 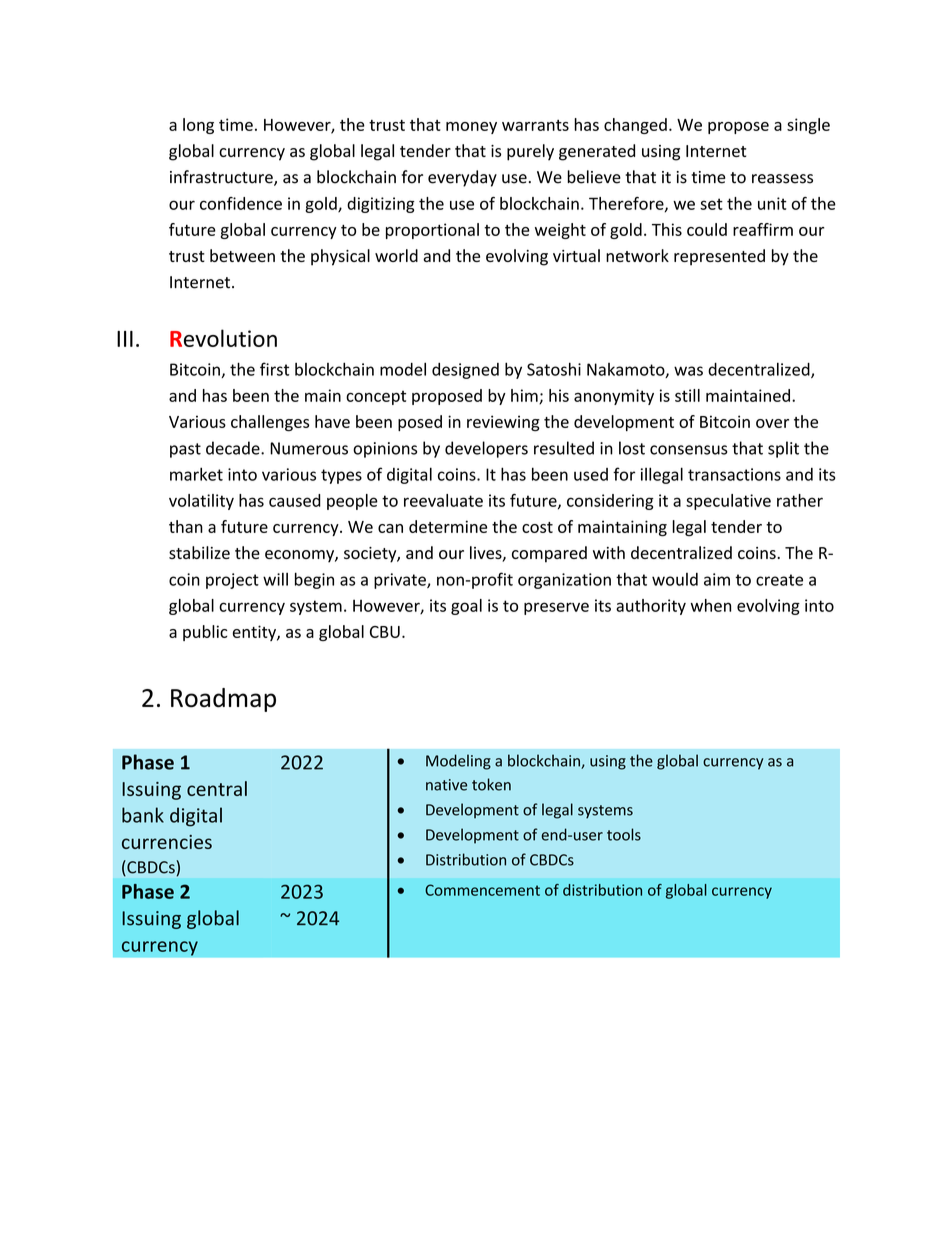 What do you see at coordinates (167, 842) in the page?
I see `currencies` at bounding box center [167, 842].
